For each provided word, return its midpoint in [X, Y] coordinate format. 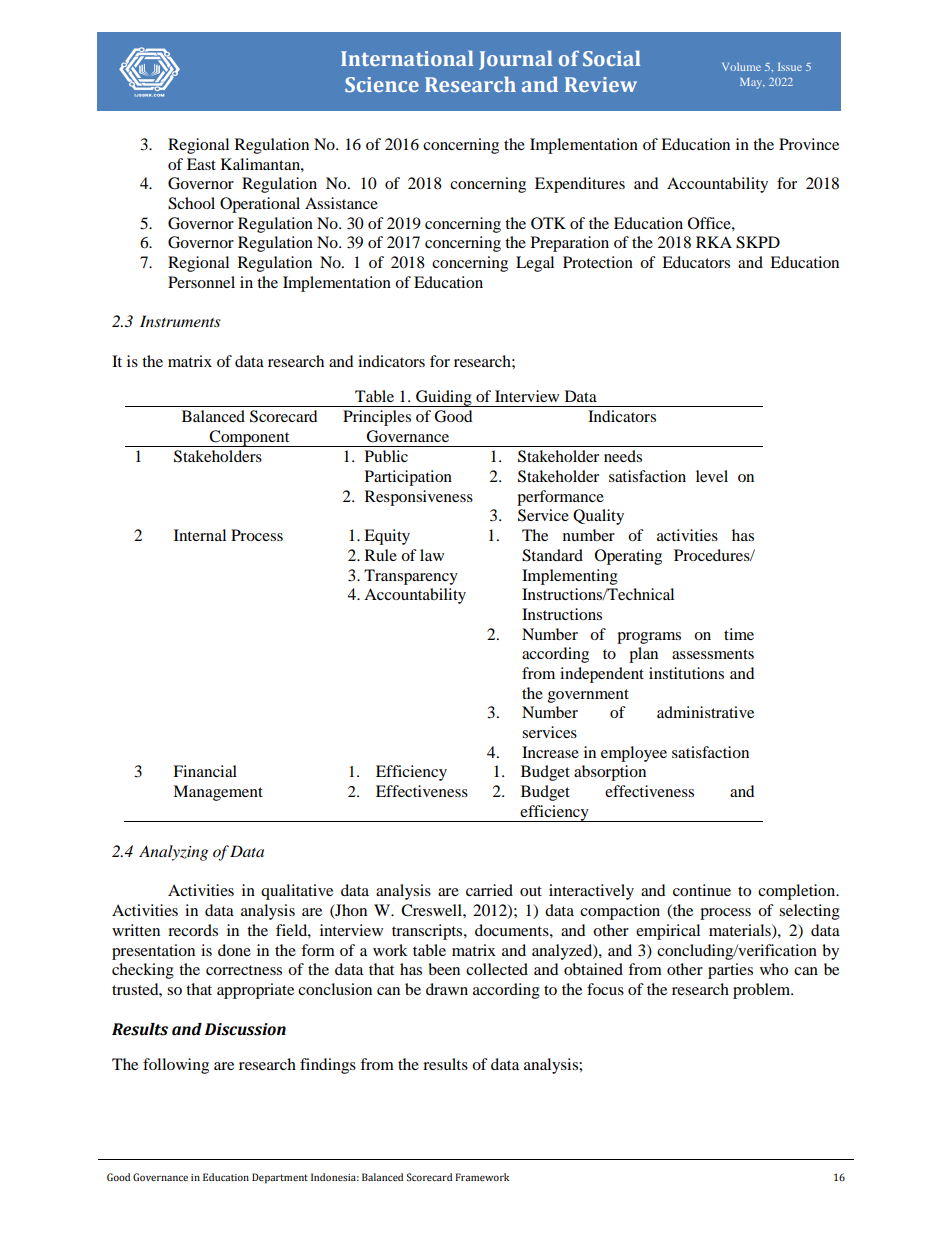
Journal [515, 60]
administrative [705, 712]
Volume [741, 67]
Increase [550, 752]
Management [218, 793]
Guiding [444, 398]
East [201, 164]
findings [328, 1066]
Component [250, 438]
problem [763, 991]
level [712, 476]
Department [280, 1178]
